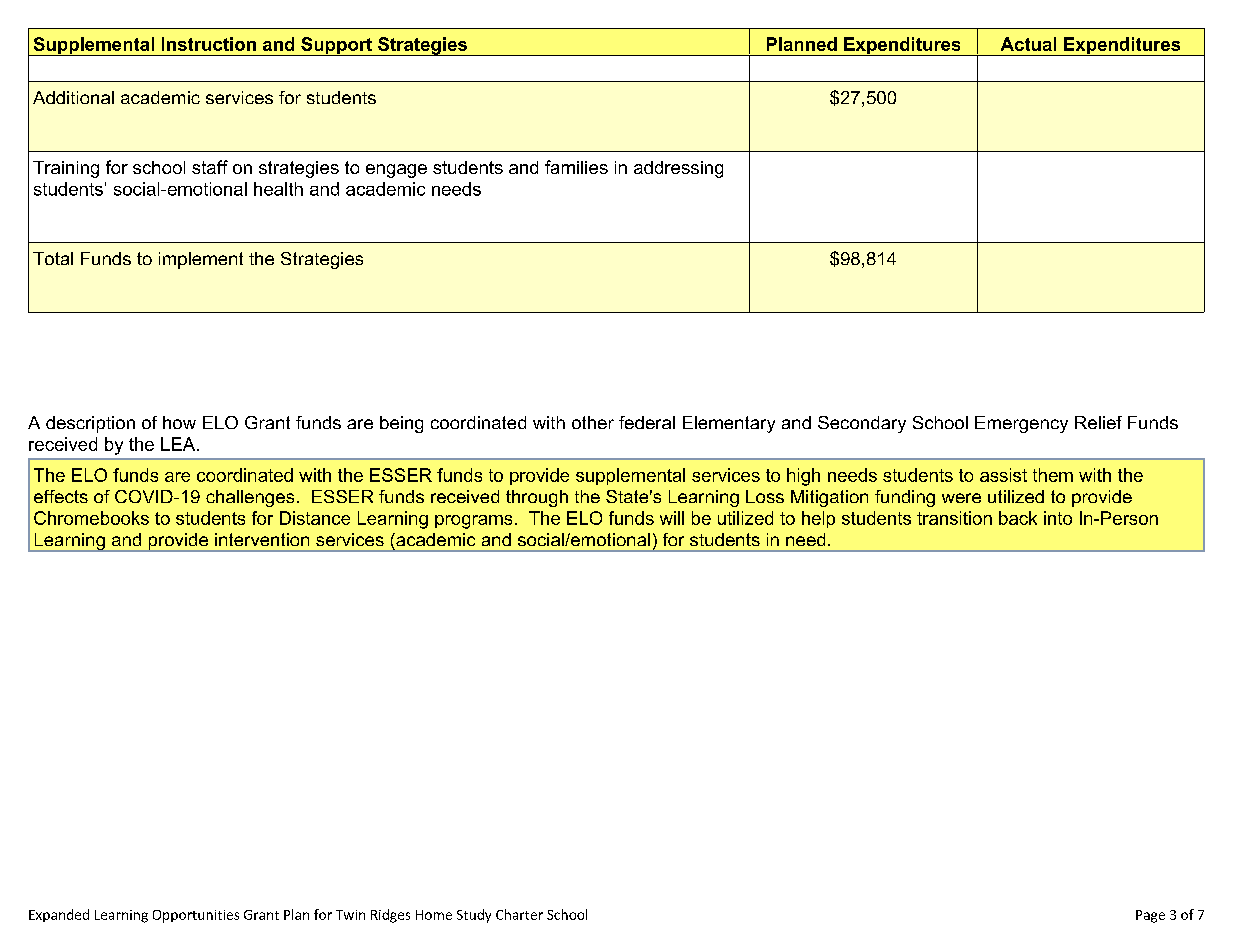 This page has width=1233, height=952. Describe the element at coordinates (576, 167) in the page. I see `families` at that location.
